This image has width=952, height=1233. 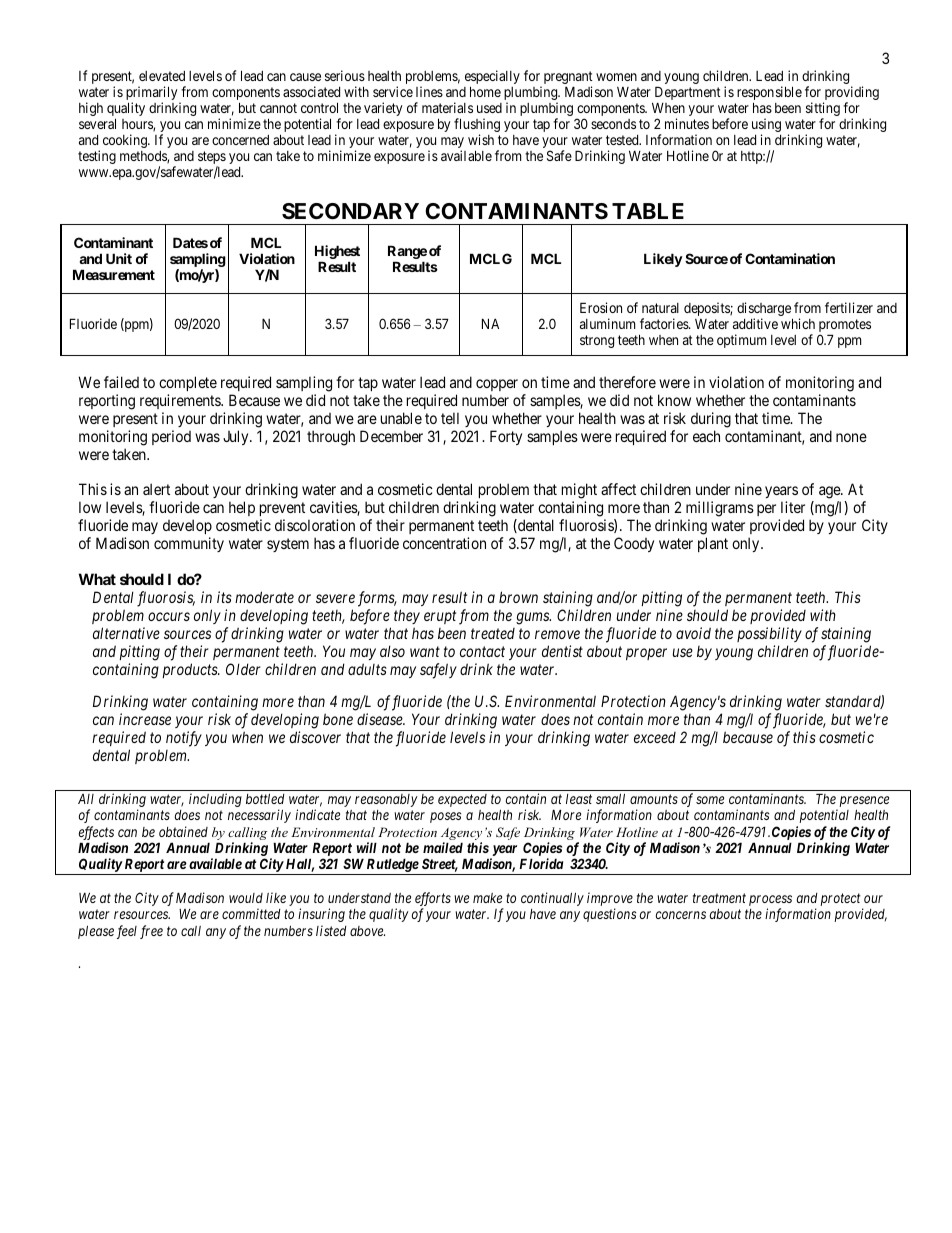 I want to click on make, so click(x=487, y=898).
